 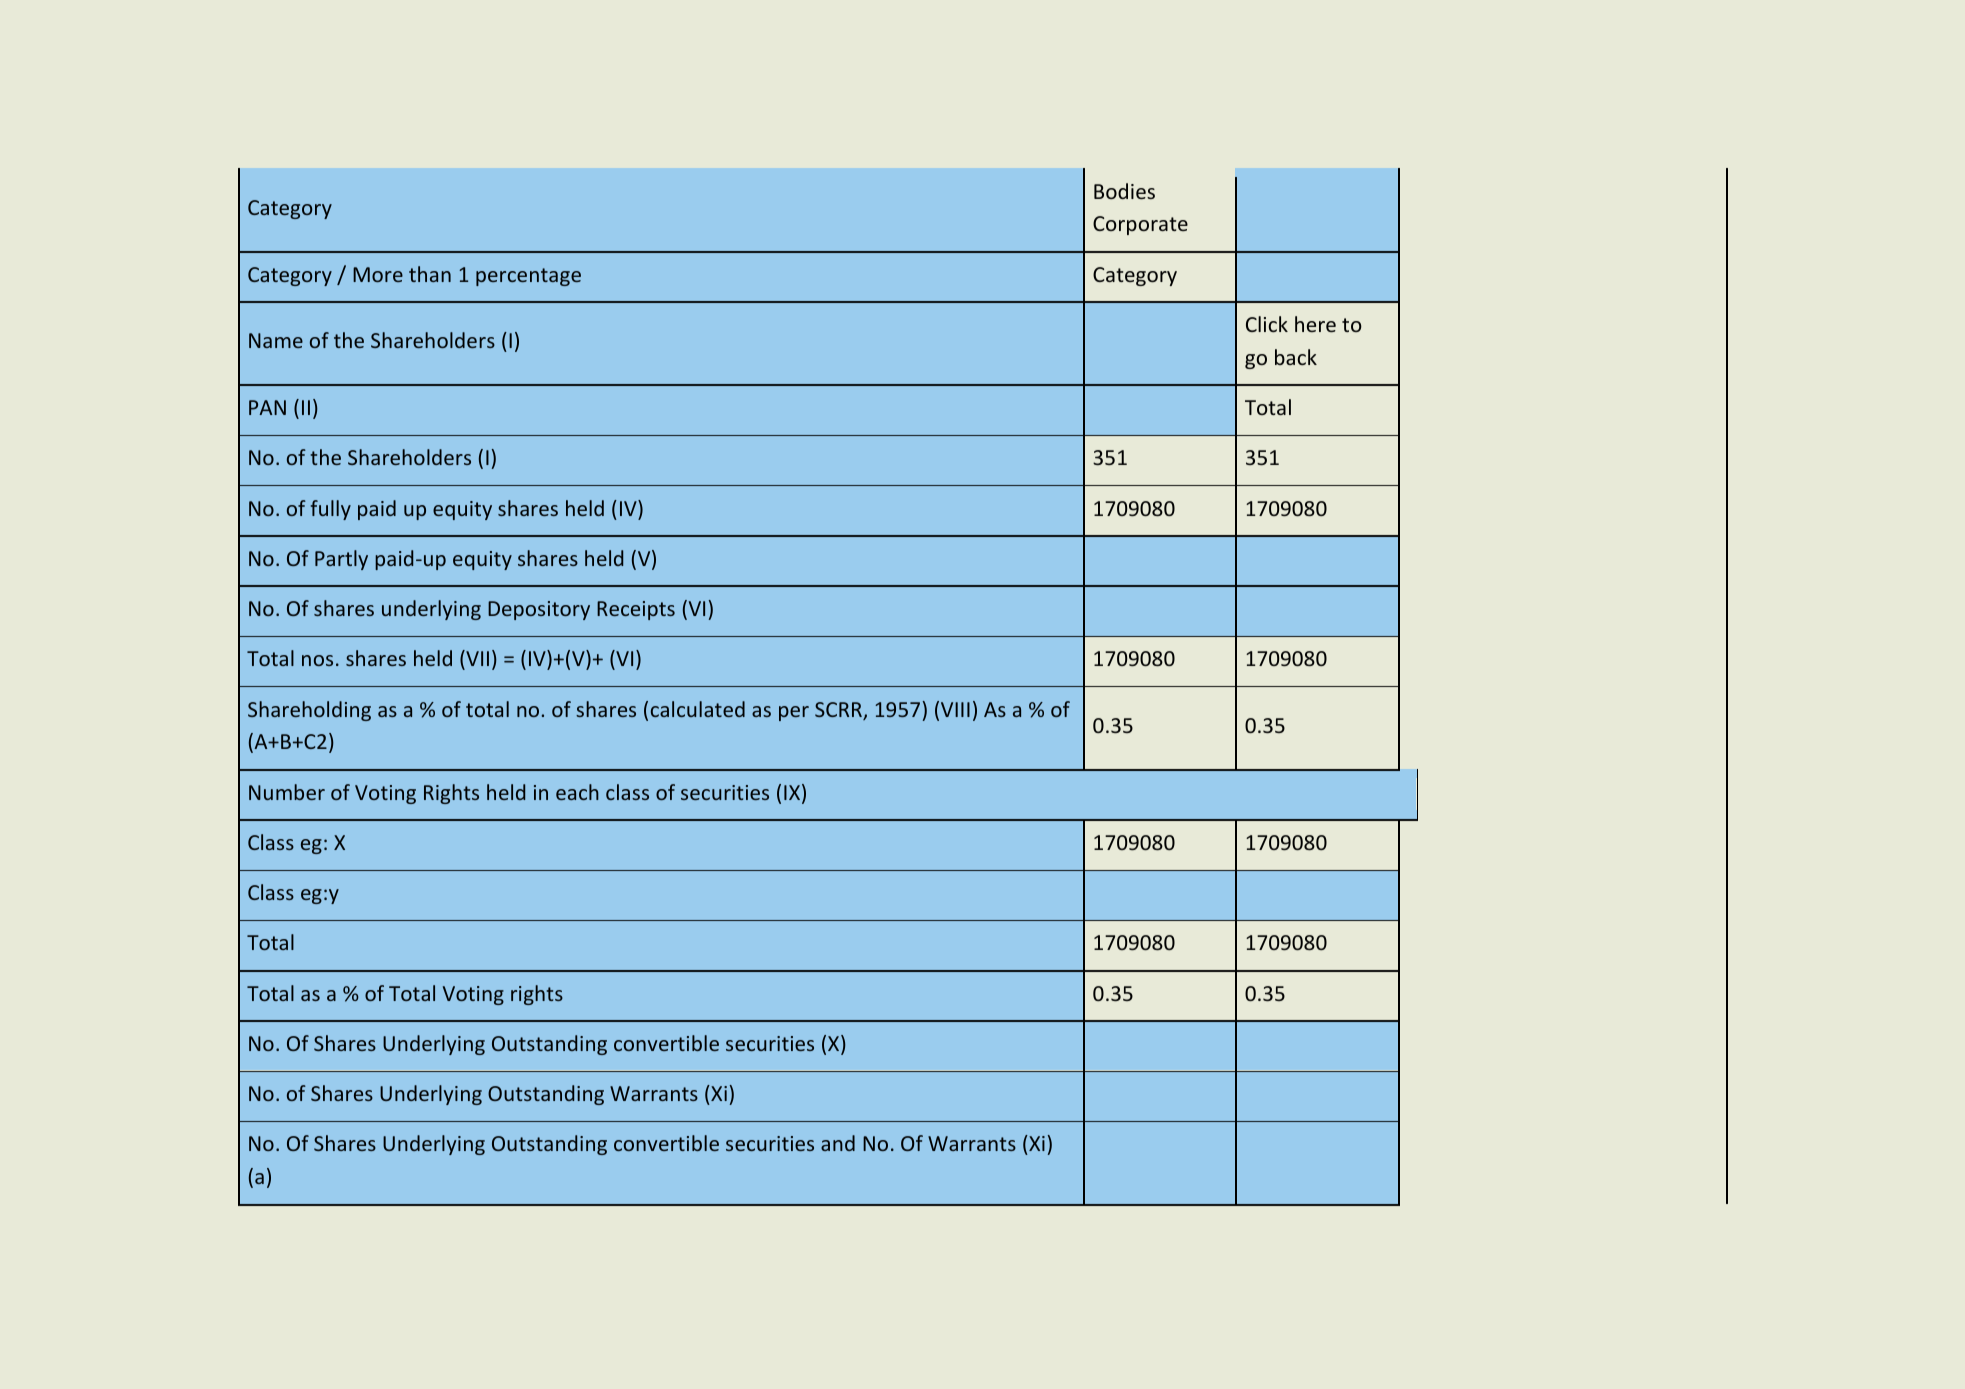 What do you see at coordinates (378, 274) in the page?
I see `More` at bounding box center [378, 274].
